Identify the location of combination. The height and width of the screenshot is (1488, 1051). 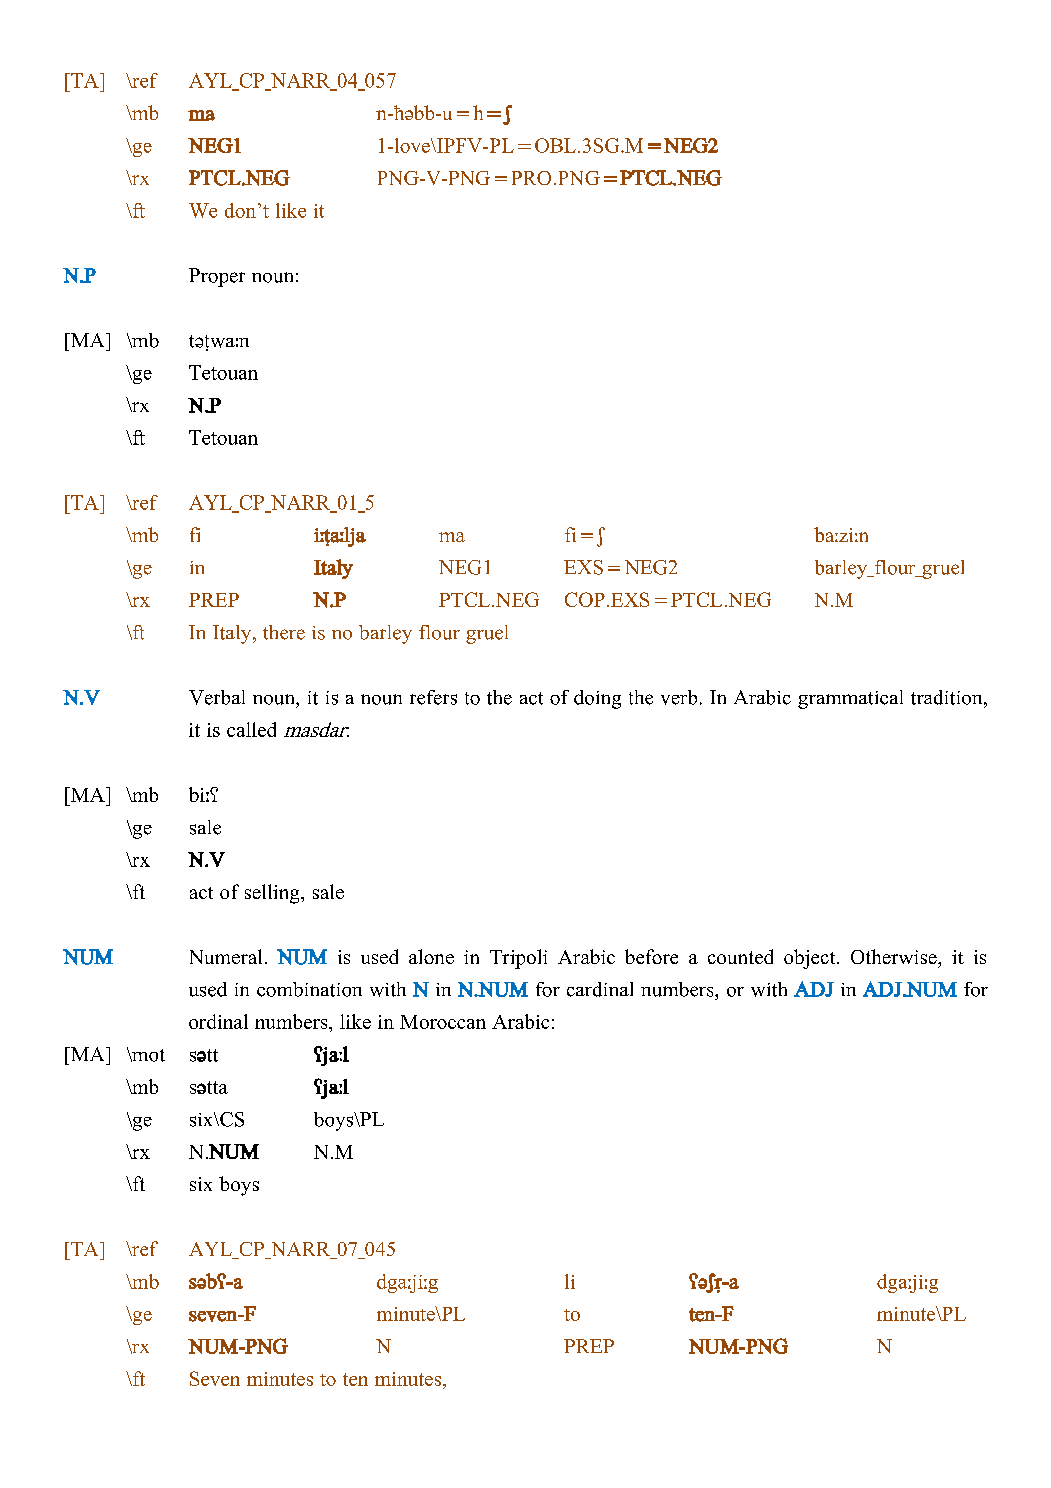
(309, 989).
